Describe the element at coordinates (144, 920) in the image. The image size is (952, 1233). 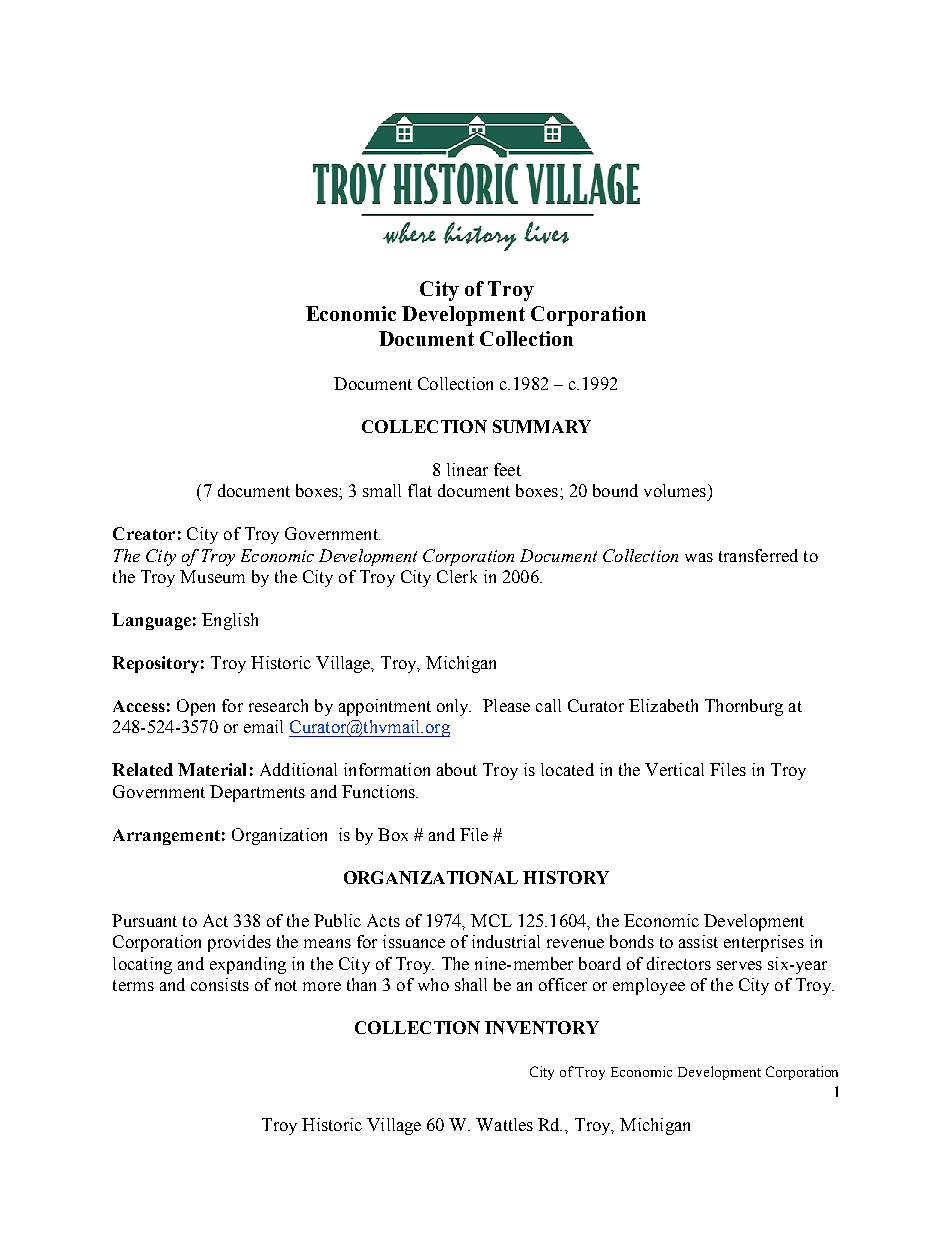
I see `Pursuant` at that location.
